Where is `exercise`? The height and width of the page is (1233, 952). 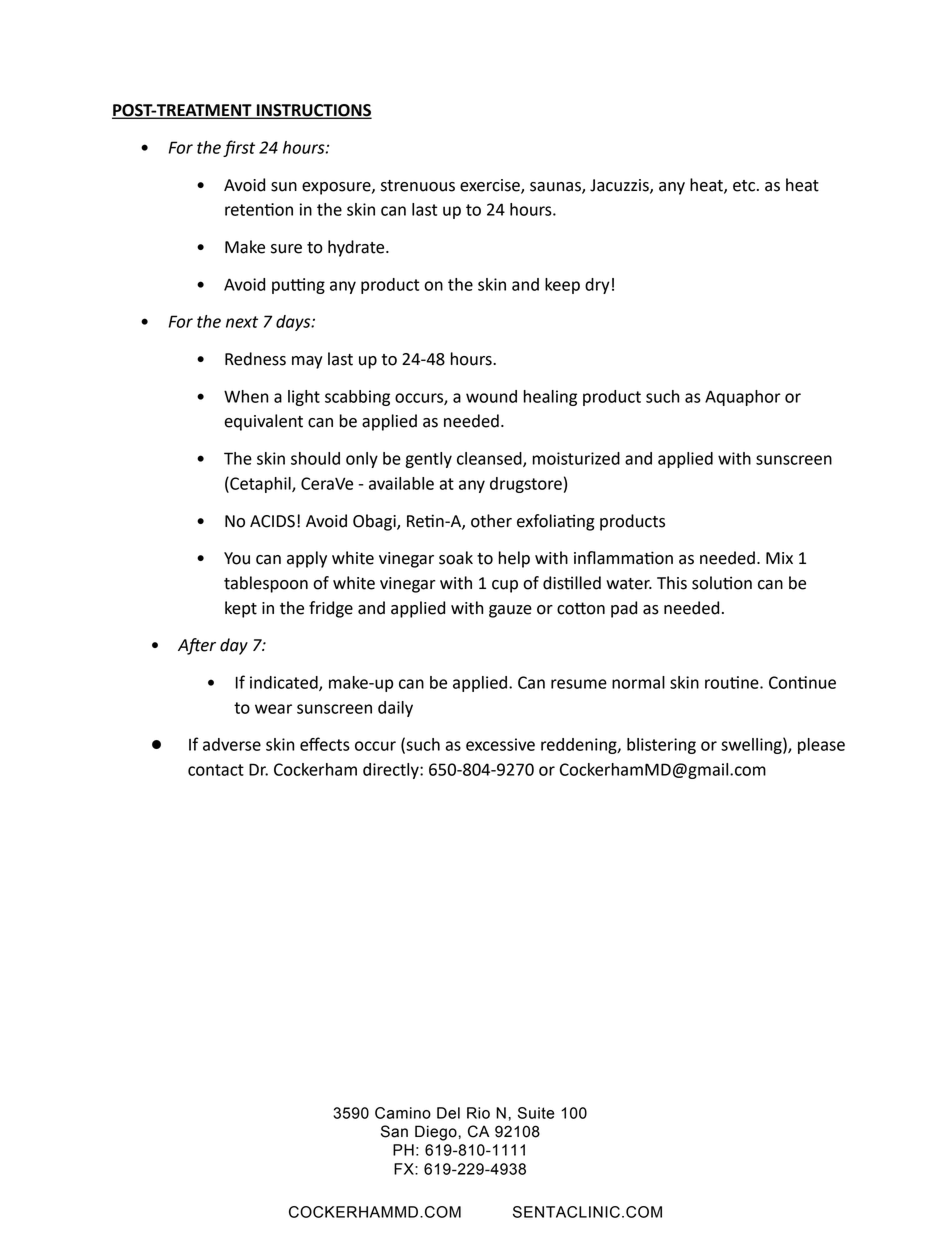 exercise is located at coordinates (491, 186).
